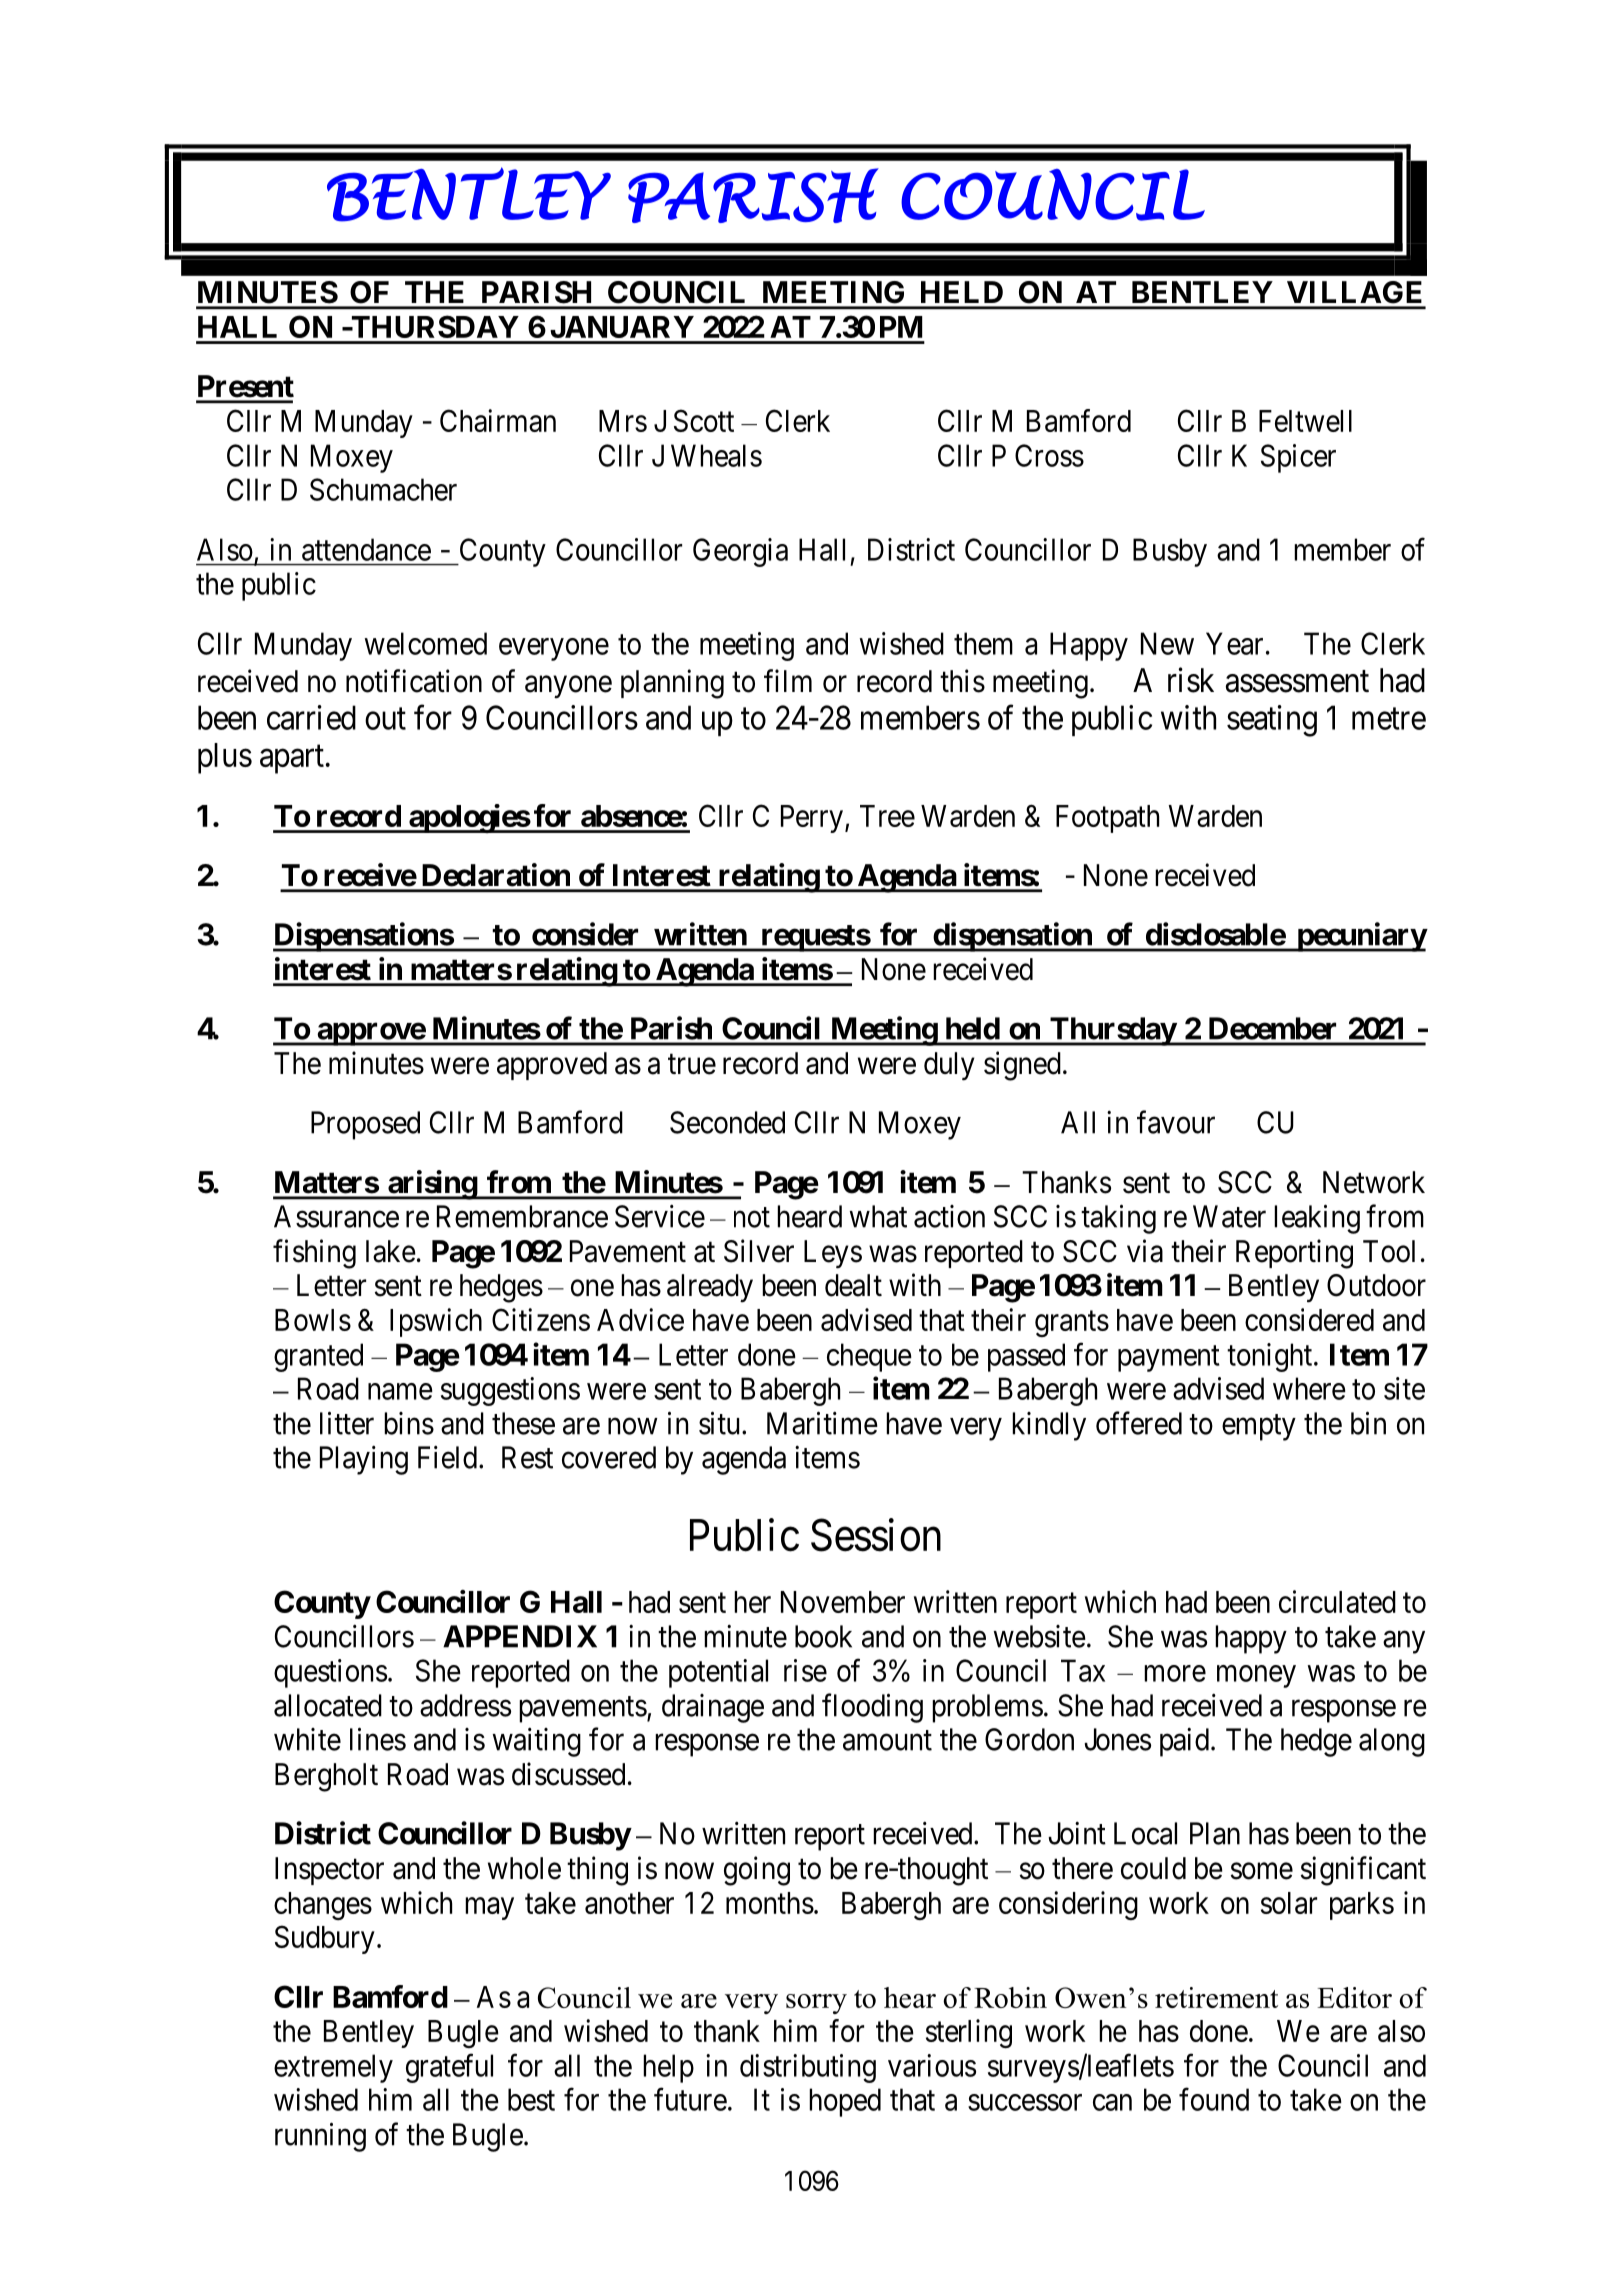 Image resolution: width=1621 pixels, height=2293 pixels. What do you see at coordinates (1298, 458) in the screenshot?
I see `Spicer` at bounding box center [1298, 458].
